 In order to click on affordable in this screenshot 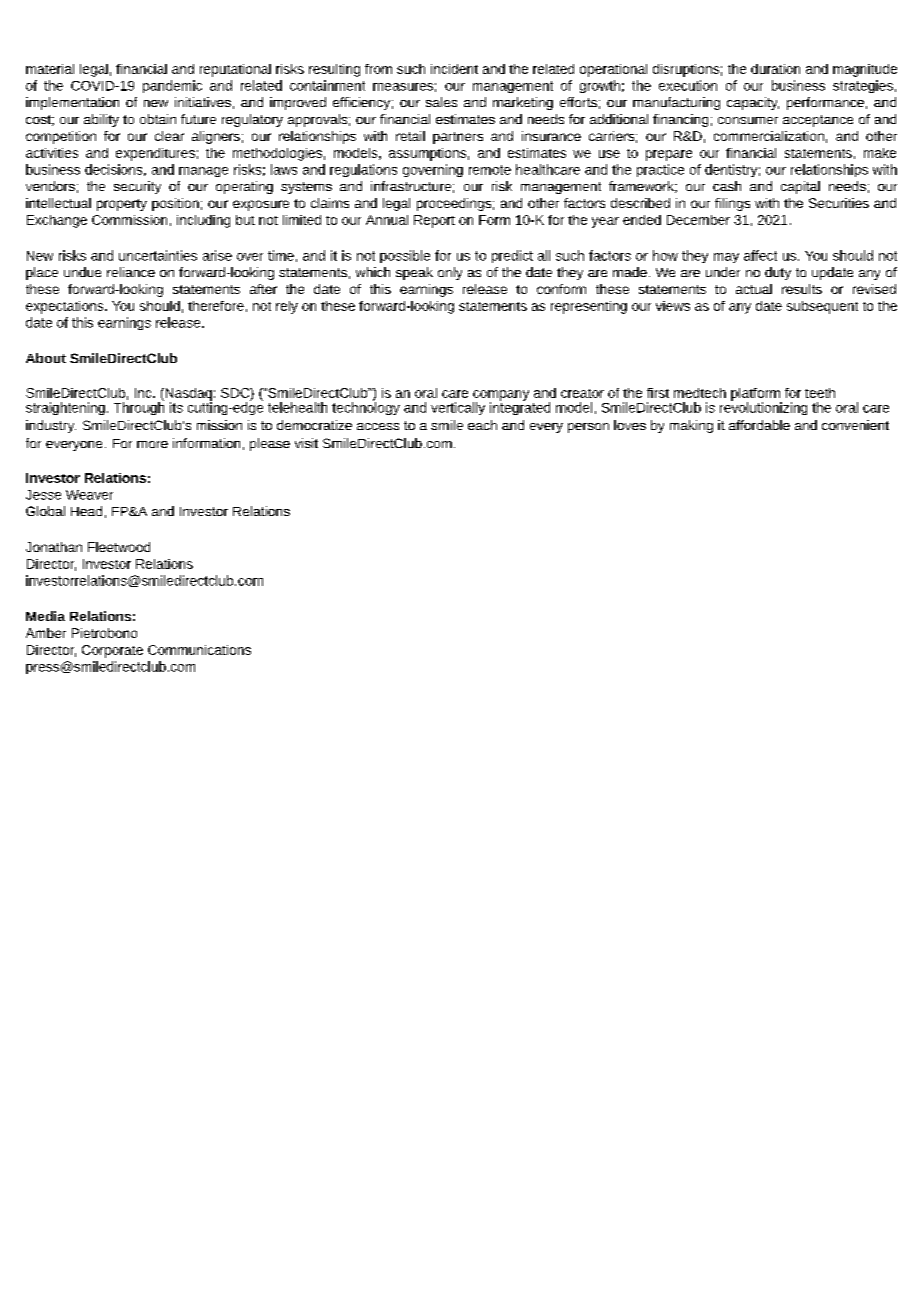, I will do `click(759, 425)`.
